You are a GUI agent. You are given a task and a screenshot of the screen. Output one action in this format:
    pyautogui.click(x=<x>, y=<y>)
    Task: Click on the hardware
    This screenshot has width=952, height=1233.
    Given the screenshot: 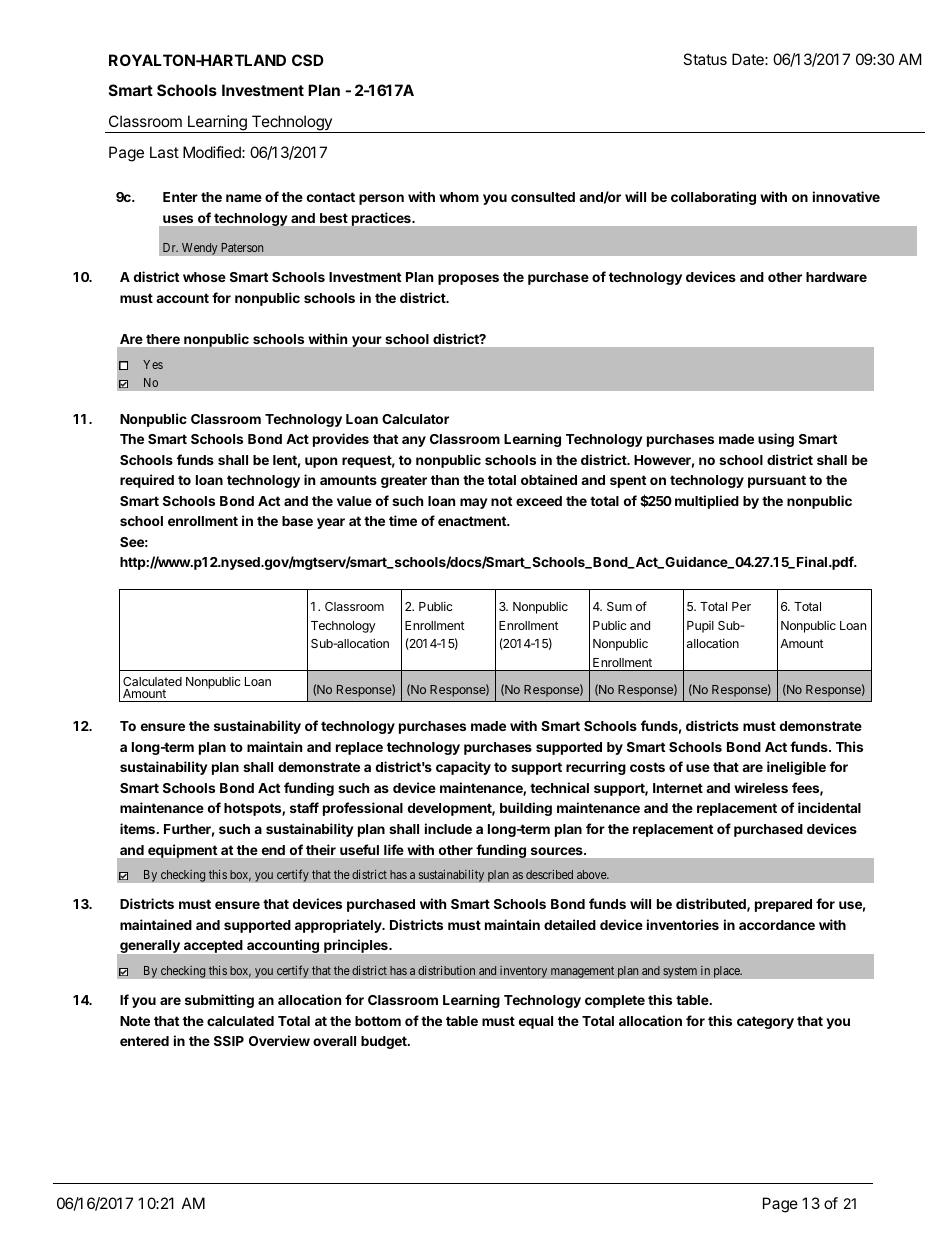 What is the action you would take?
    pyautogui.click(x=836, y=277)
